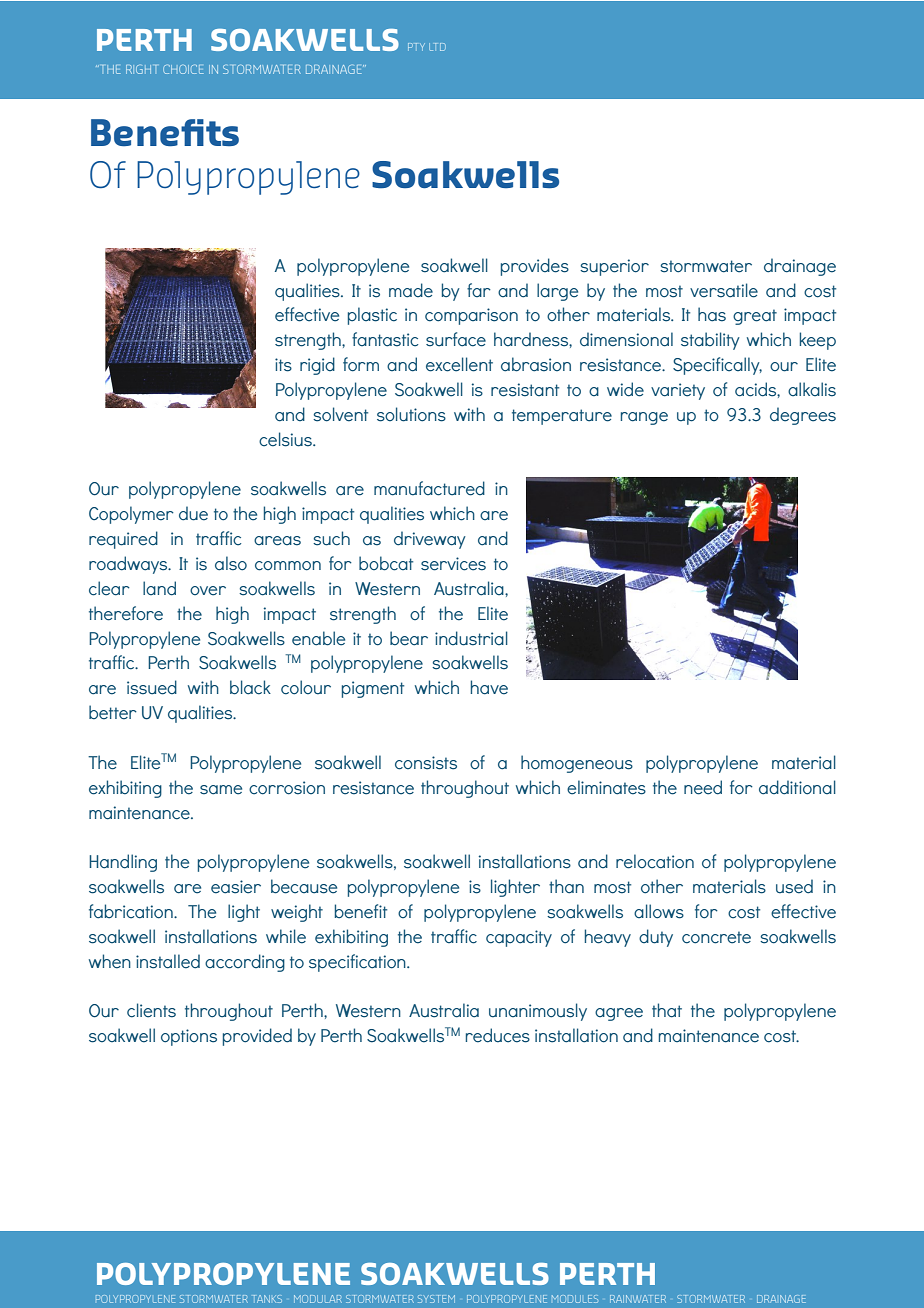  I want to click on TANKS, so click(267, 1299).
